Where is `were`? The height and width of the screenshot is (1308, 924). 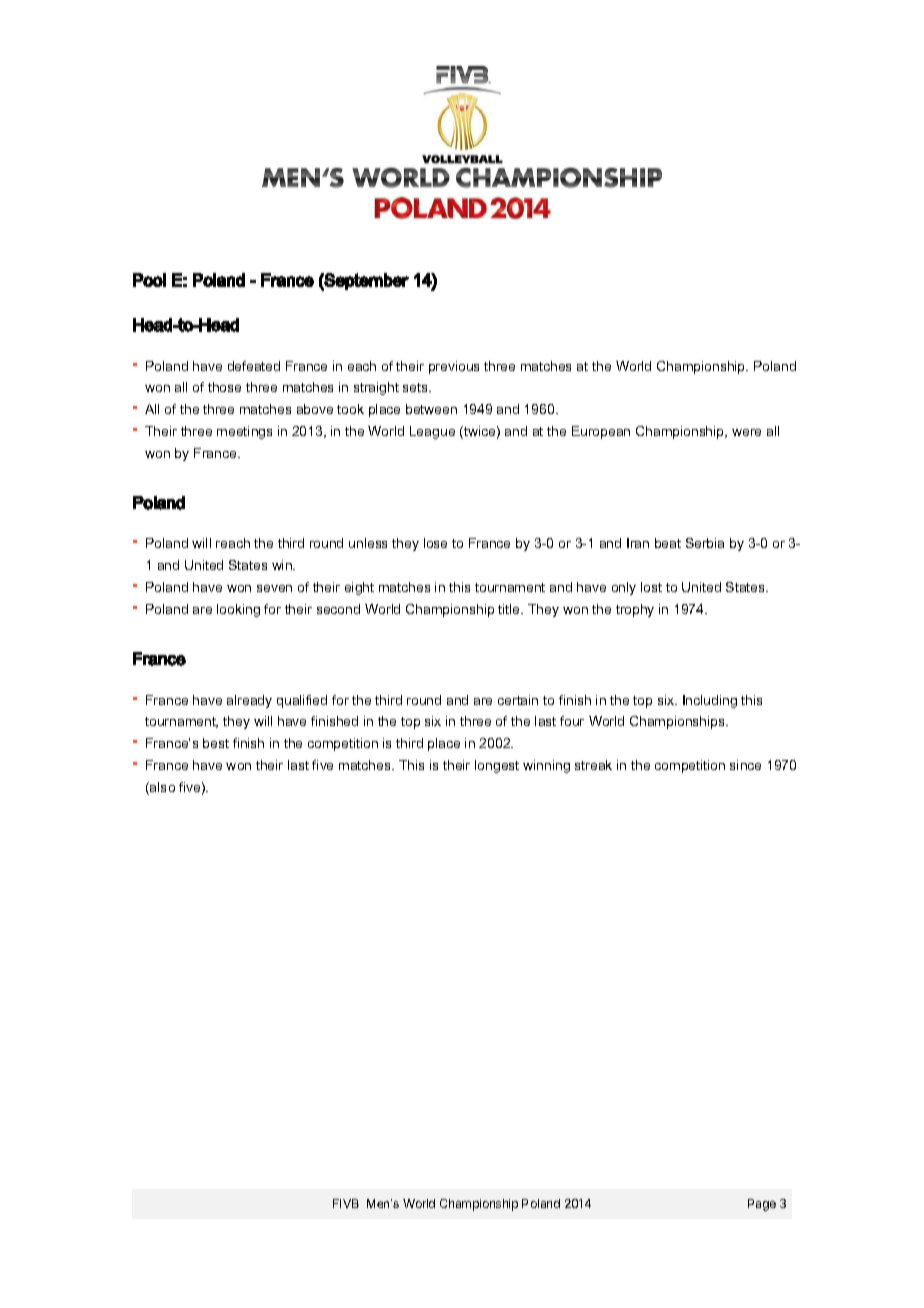 were is located at coordinates (746, 432).
